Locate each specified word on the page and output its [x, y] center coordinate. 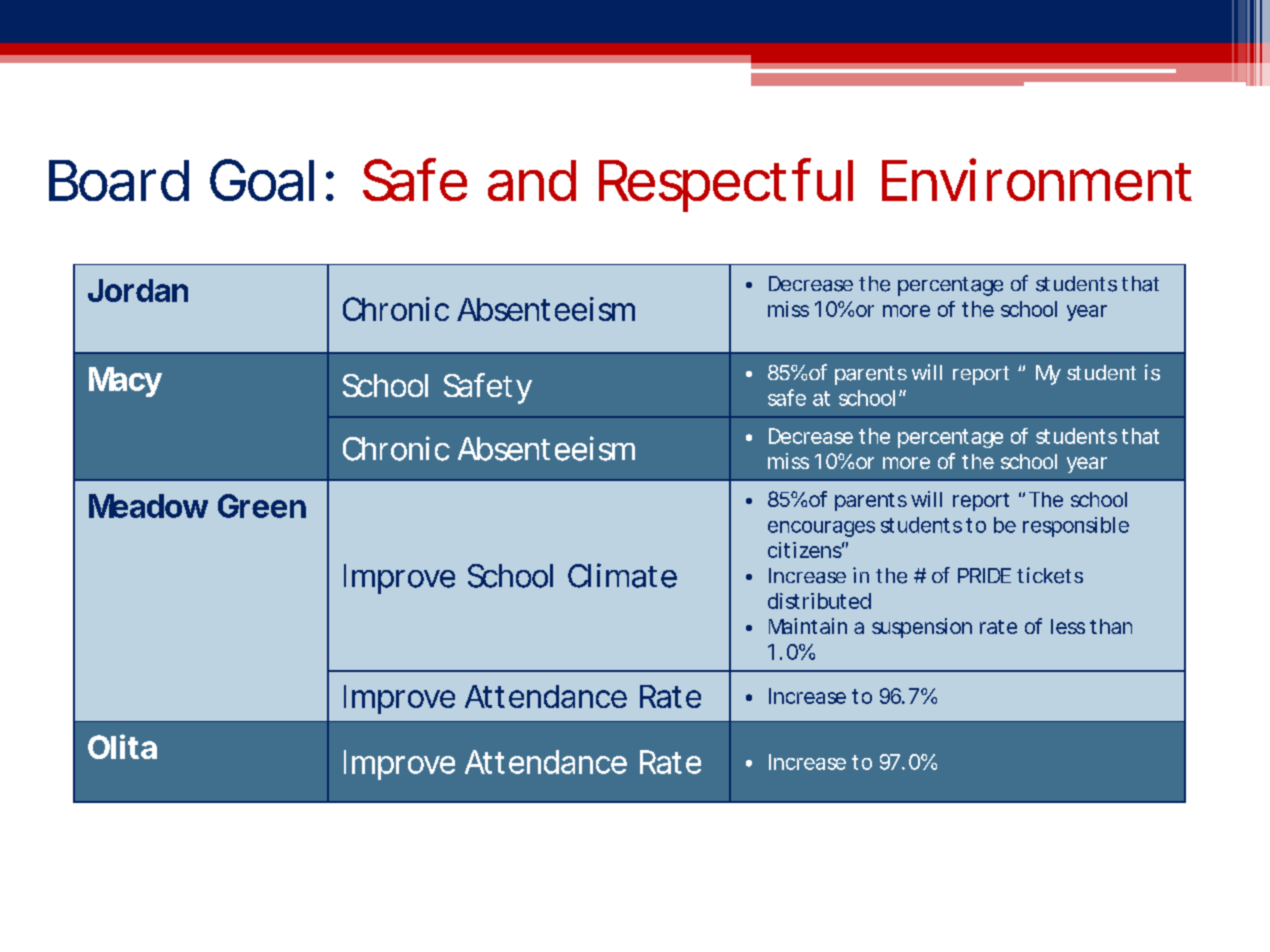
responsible [1076, 527]
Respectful [726, 185]
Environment [1037, 179]
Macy [125, 382]
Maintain [808, 626]
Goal [262, 180]
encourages [821, 529]
